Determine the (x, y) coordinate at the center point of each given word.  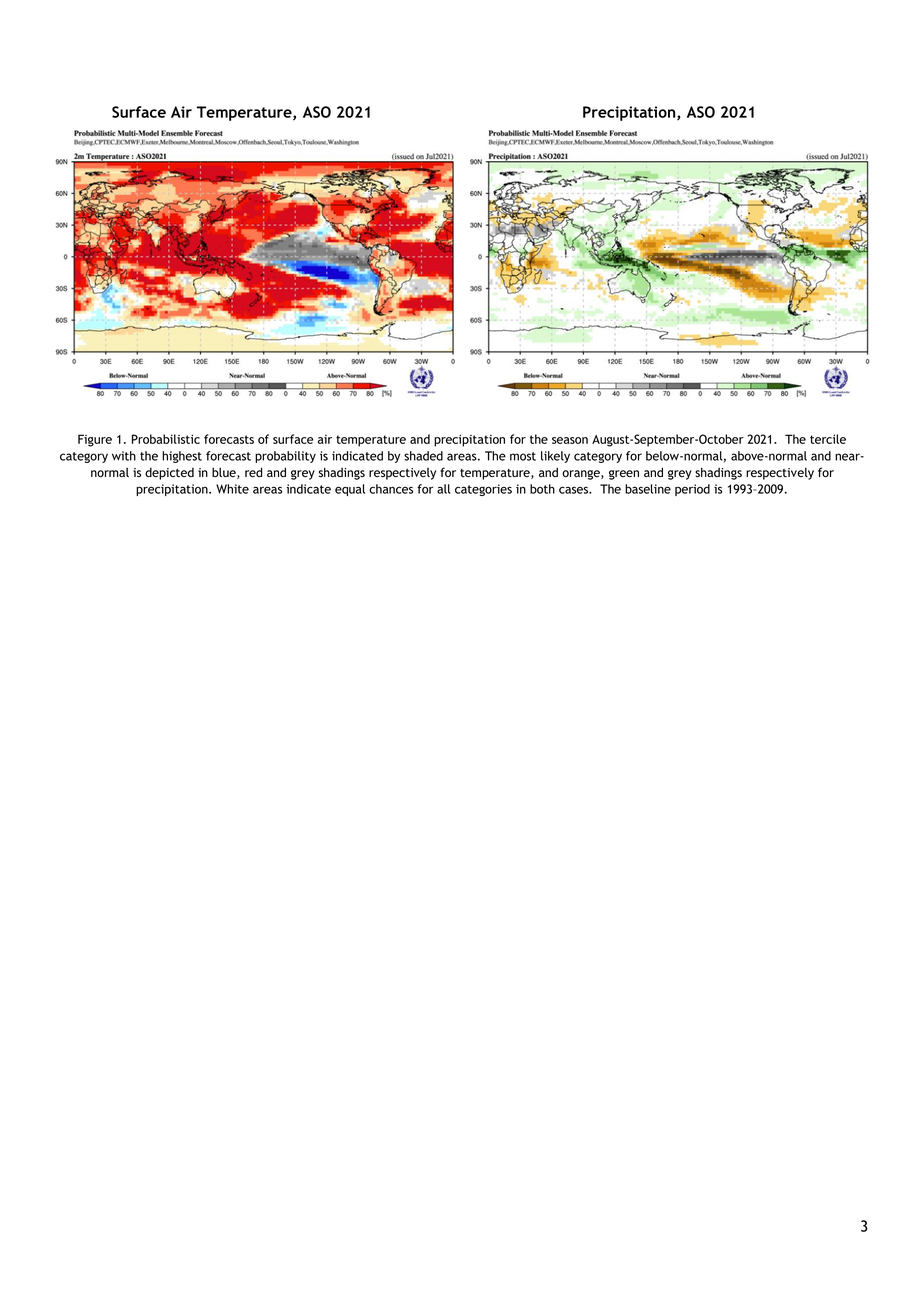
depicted (169, 473)
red (253, 472)
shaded (423, 456)
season (570, 440)
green (624, 475)
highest (182, 457)
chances (391, 489)
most (523, 456)
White (232, 489)
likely (555, 457)
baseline (648, 489)
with (124, 456)
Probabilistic (166, 439)
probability (285, 457)
